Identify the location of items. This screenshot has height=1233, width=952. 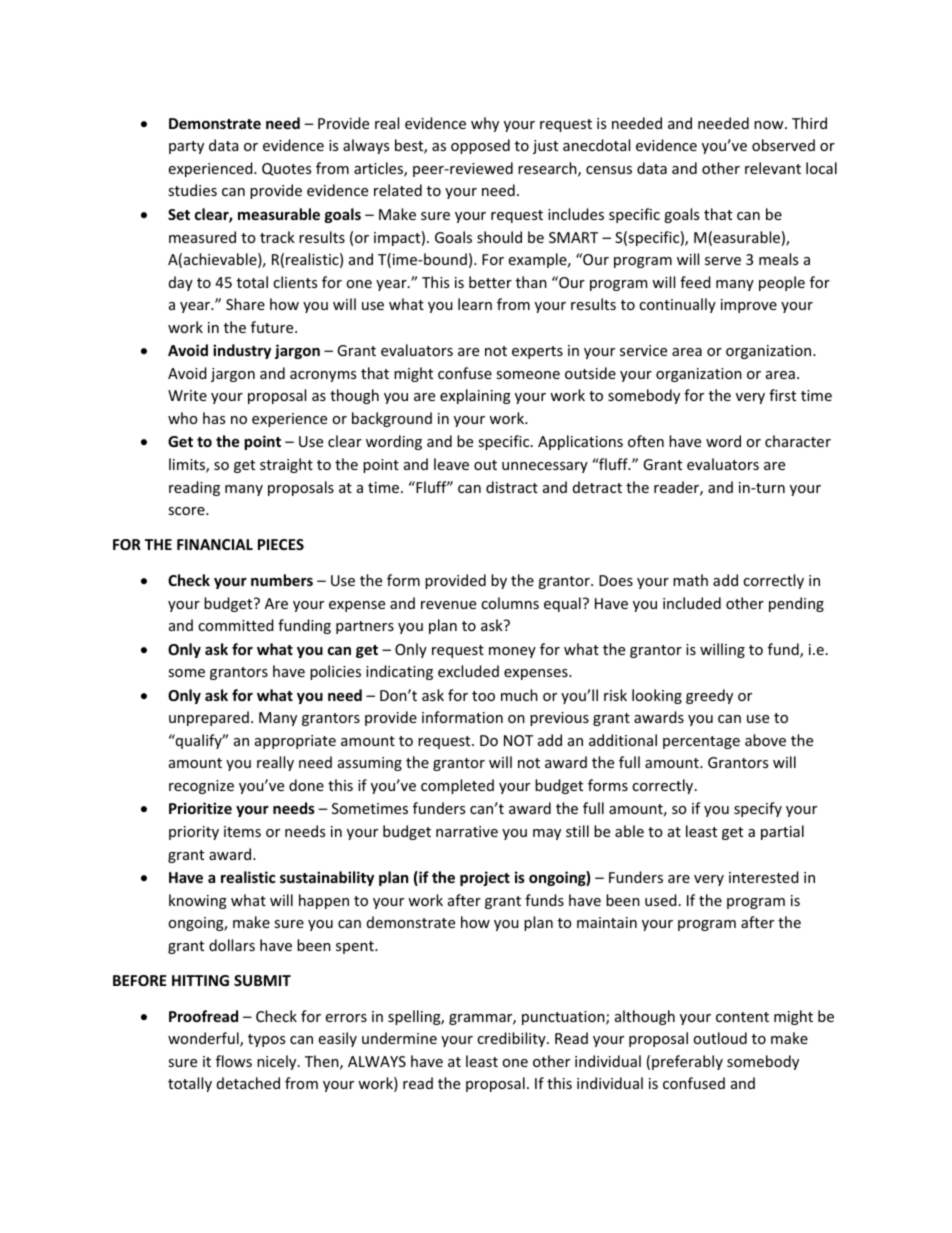
(242, 831).
